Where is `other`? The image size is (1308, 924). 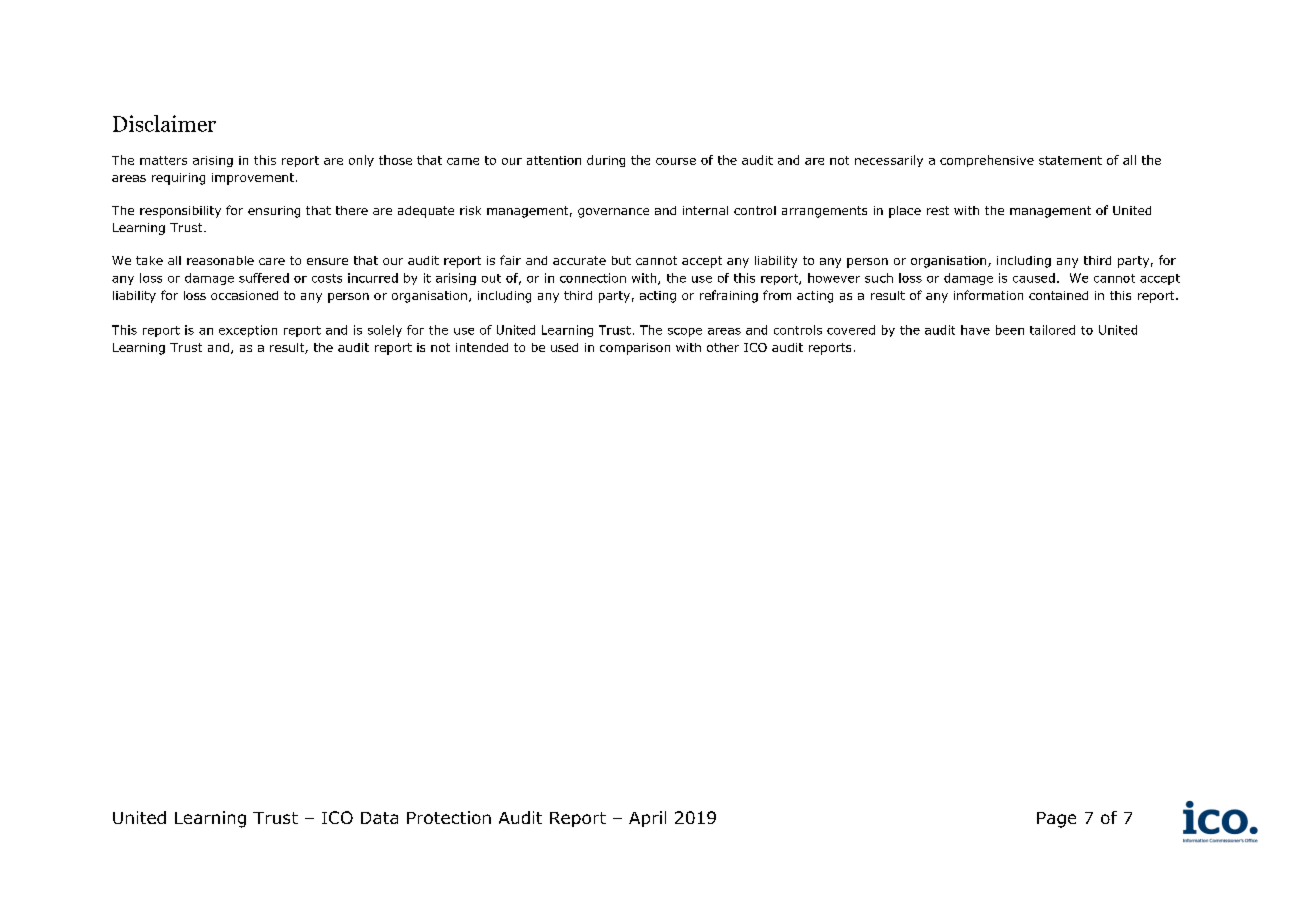 other is located at coordinates (723, 347).
